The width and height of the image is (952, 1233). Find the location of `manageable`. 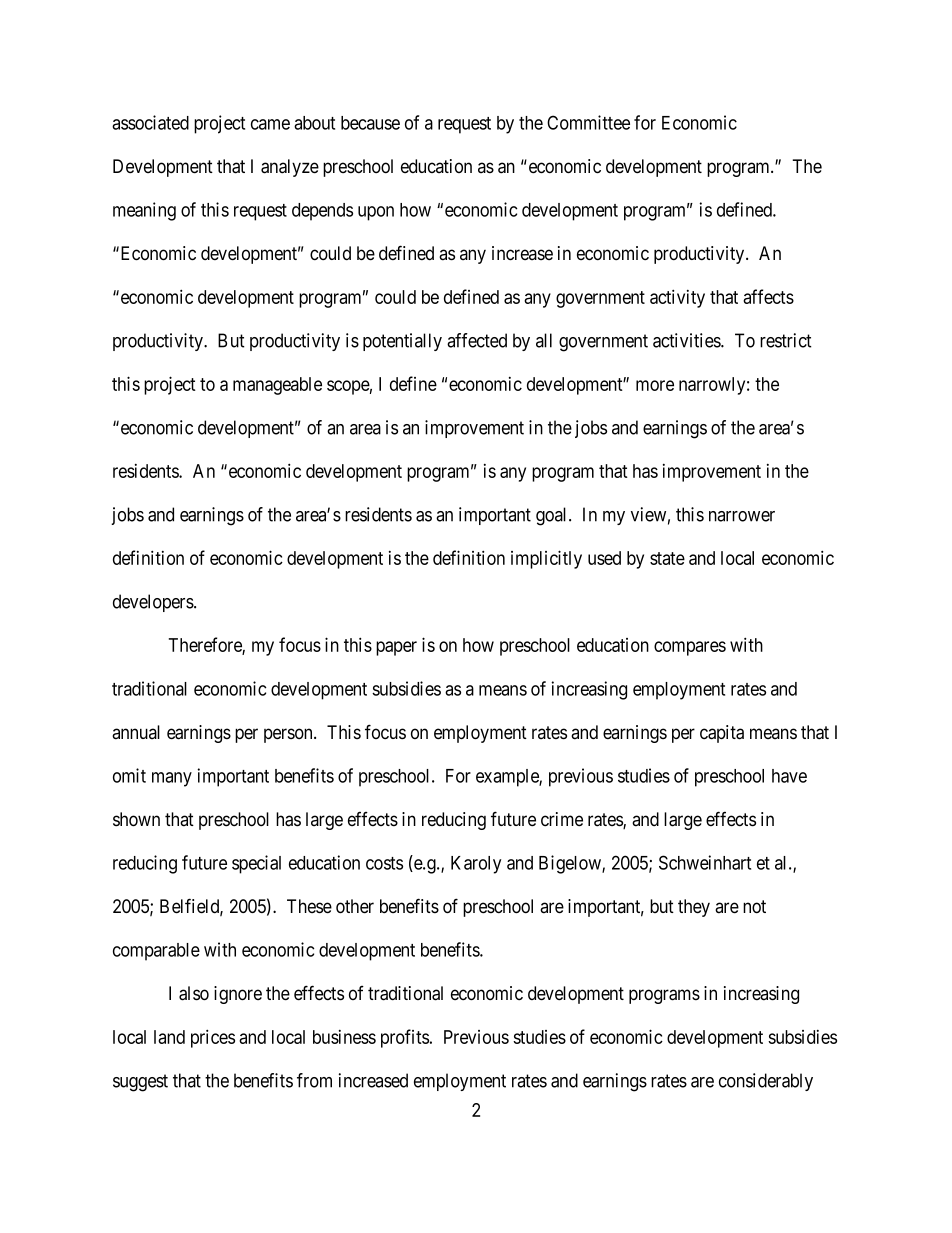

manageable is located at coordinates (277, 386).
